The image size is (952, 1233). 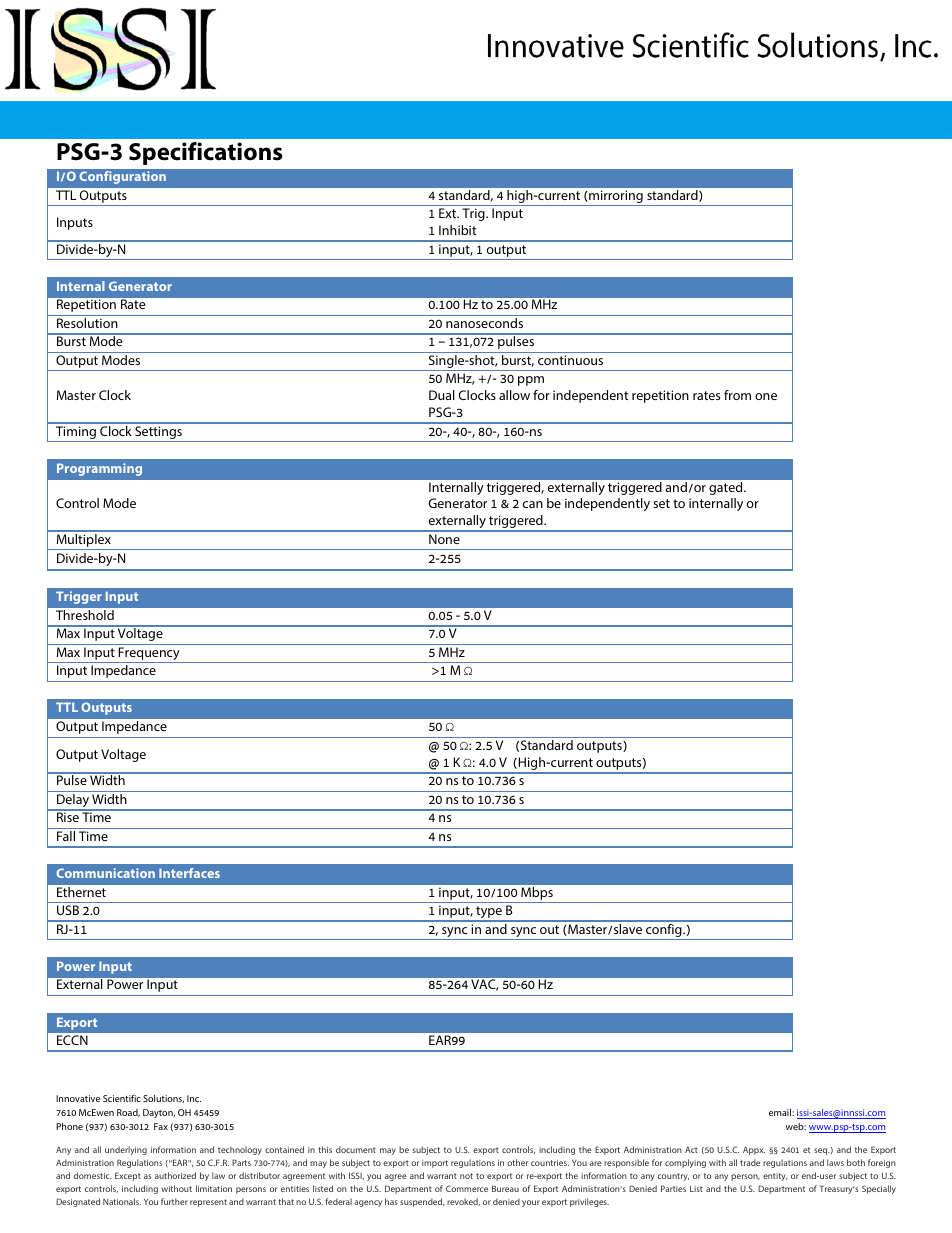 I want to click on not, so click(x=466, y=1176).
